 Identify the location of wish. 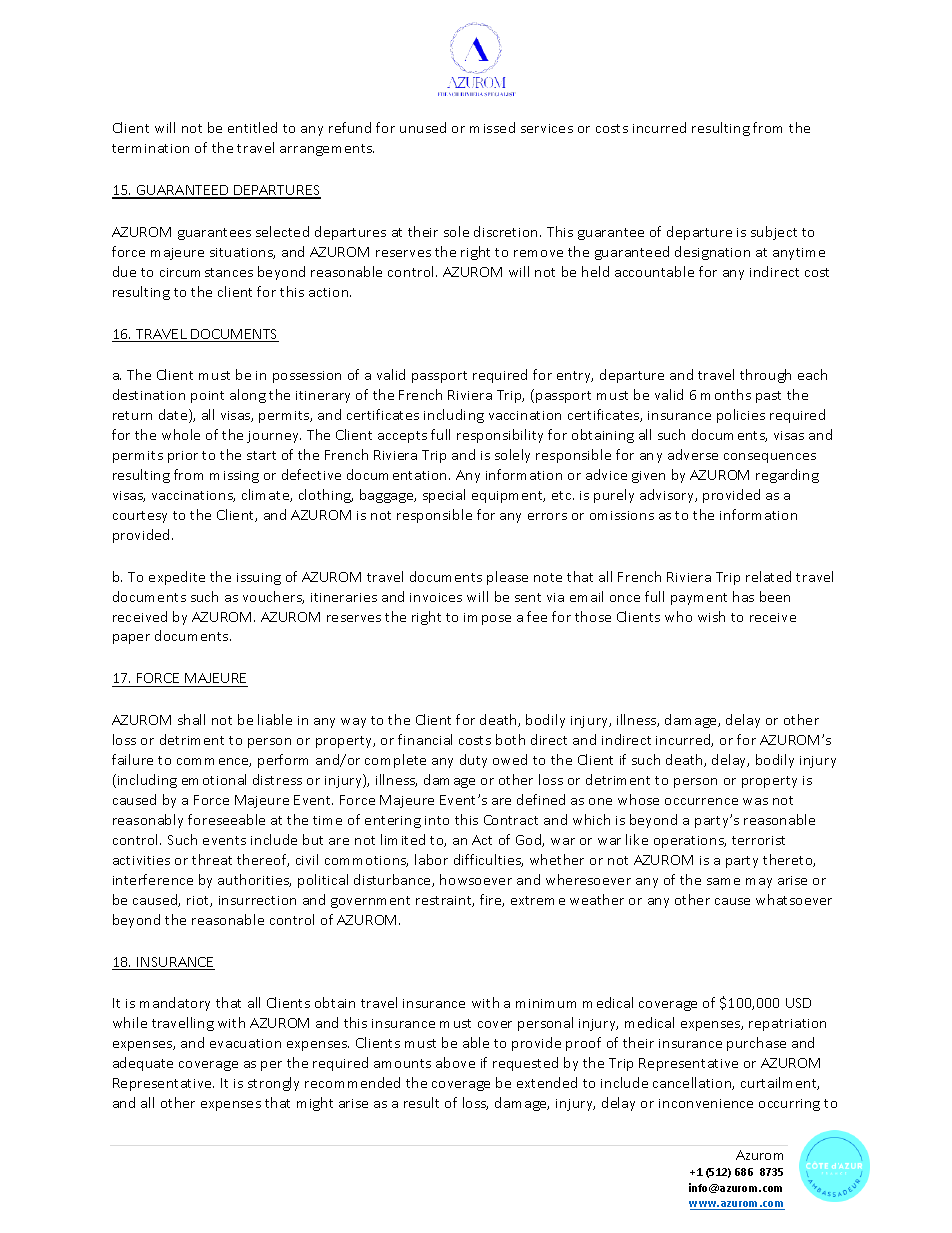
(711, 616).
